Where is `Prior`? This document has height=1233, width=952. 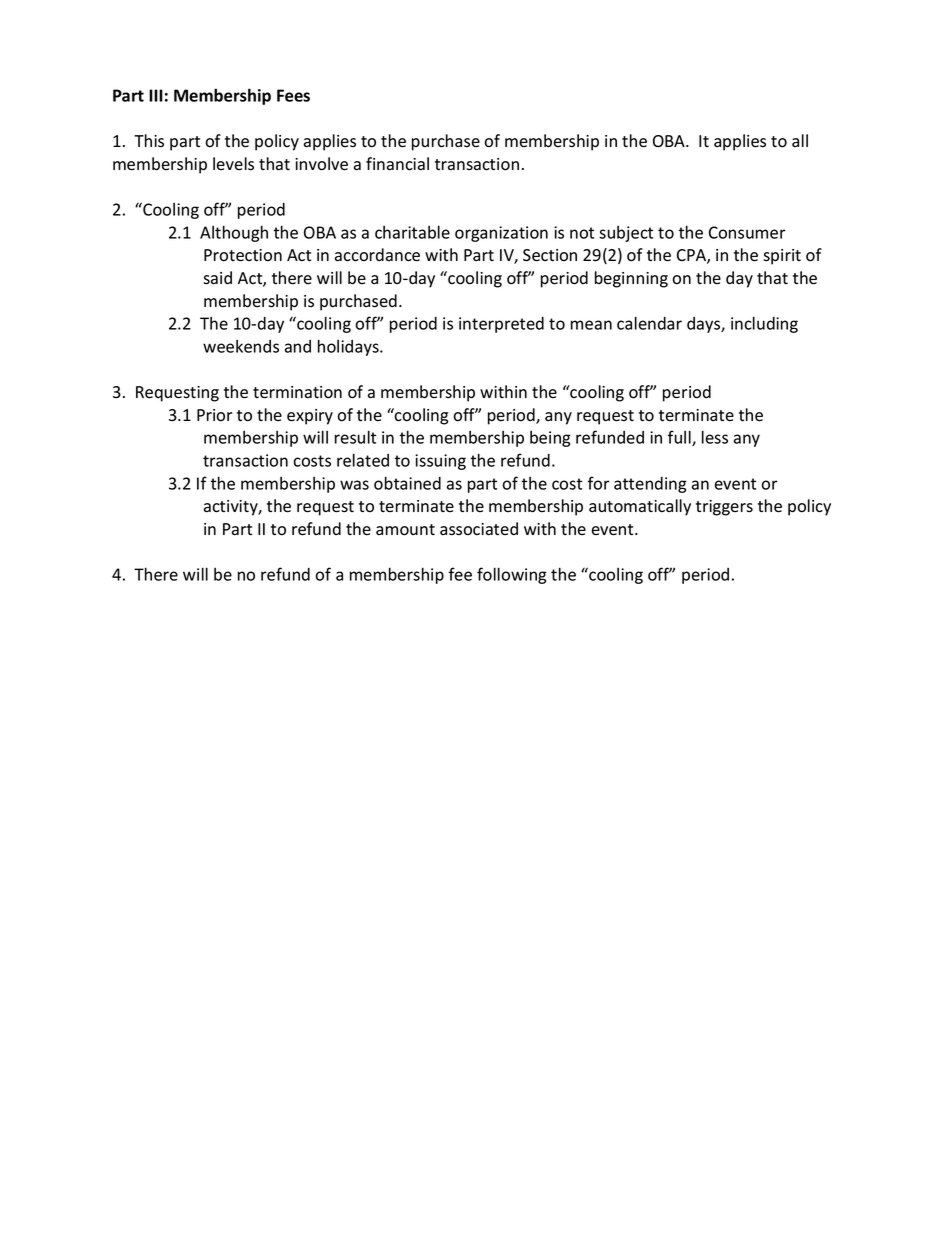
Prior is located at coordinates (214, 415).
